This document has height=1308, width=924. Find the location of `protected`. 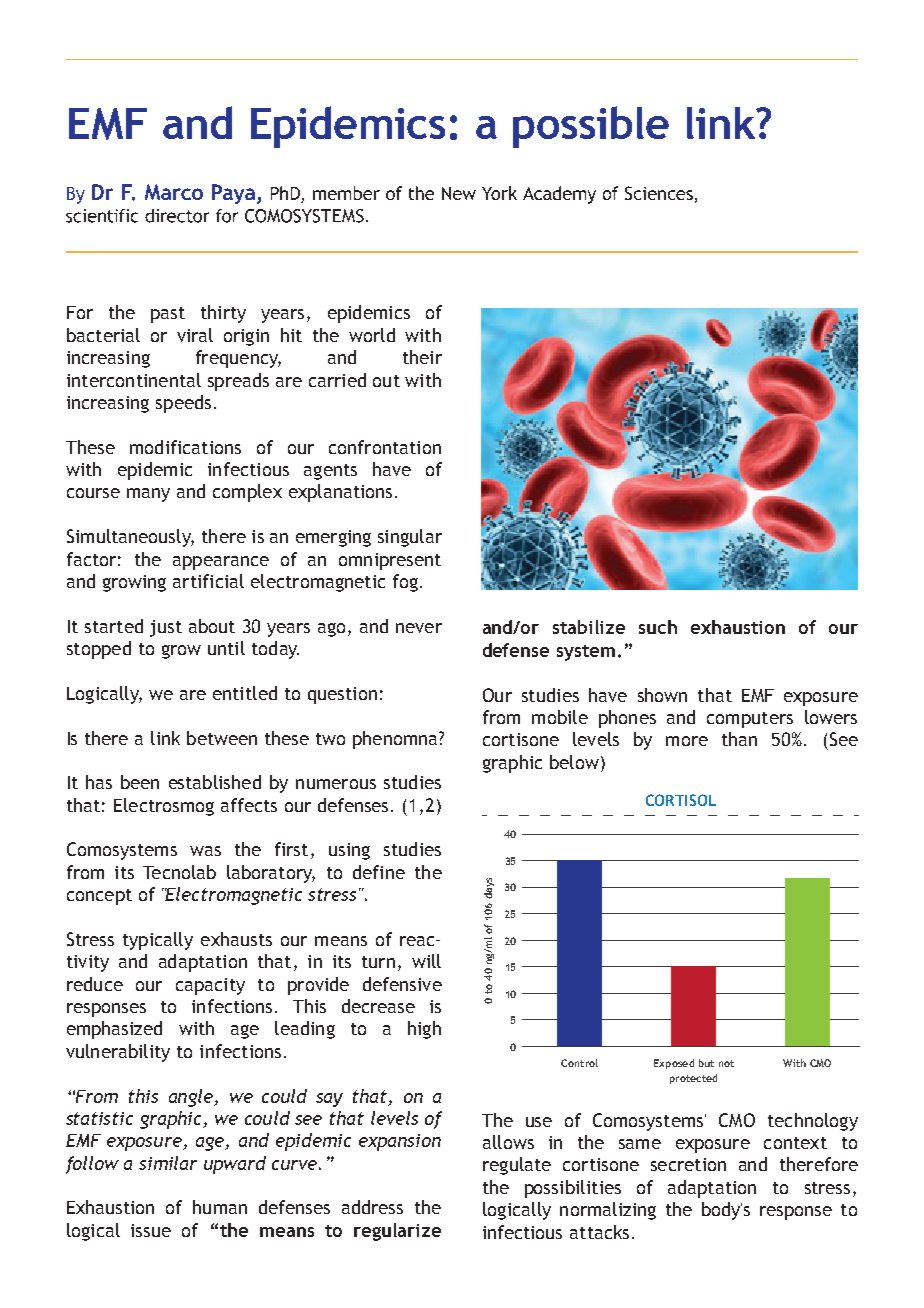

protected is located at coordinates (693, 1079).
